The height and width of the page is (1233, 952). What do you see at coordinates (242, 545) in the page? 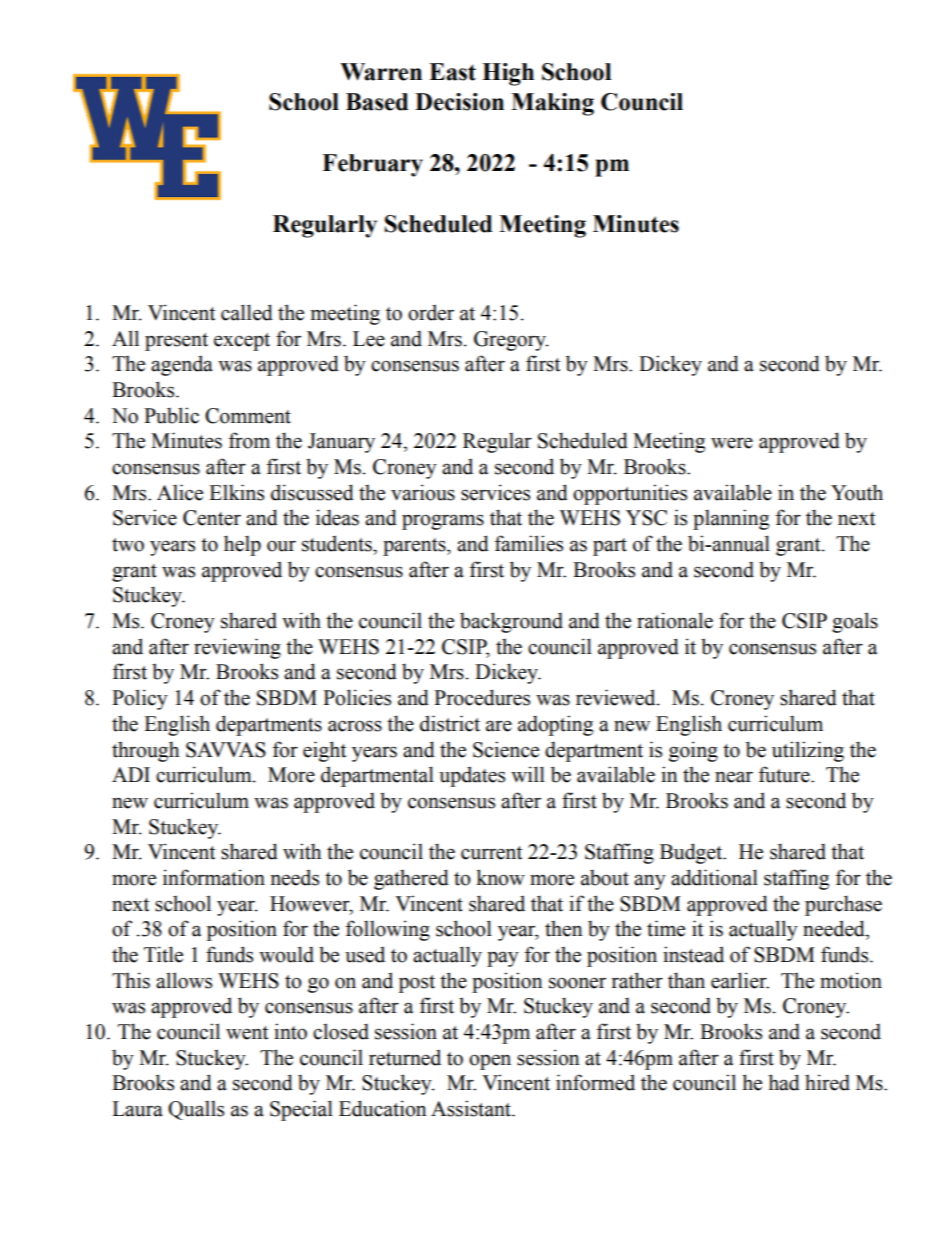
I see `help` at bounding box center [242, 545].
